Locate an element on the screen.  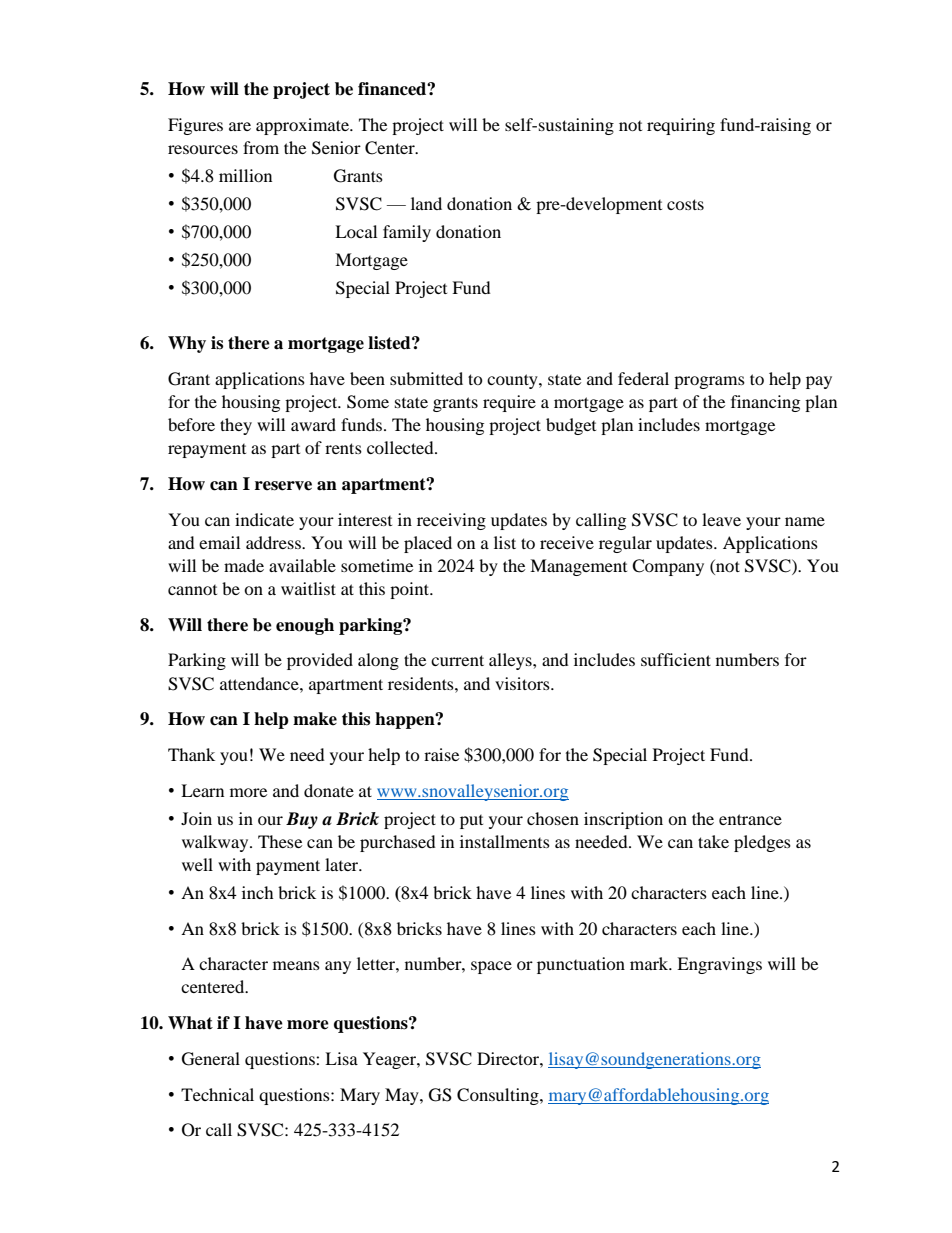
raise is located at coordinates (441, 754).
